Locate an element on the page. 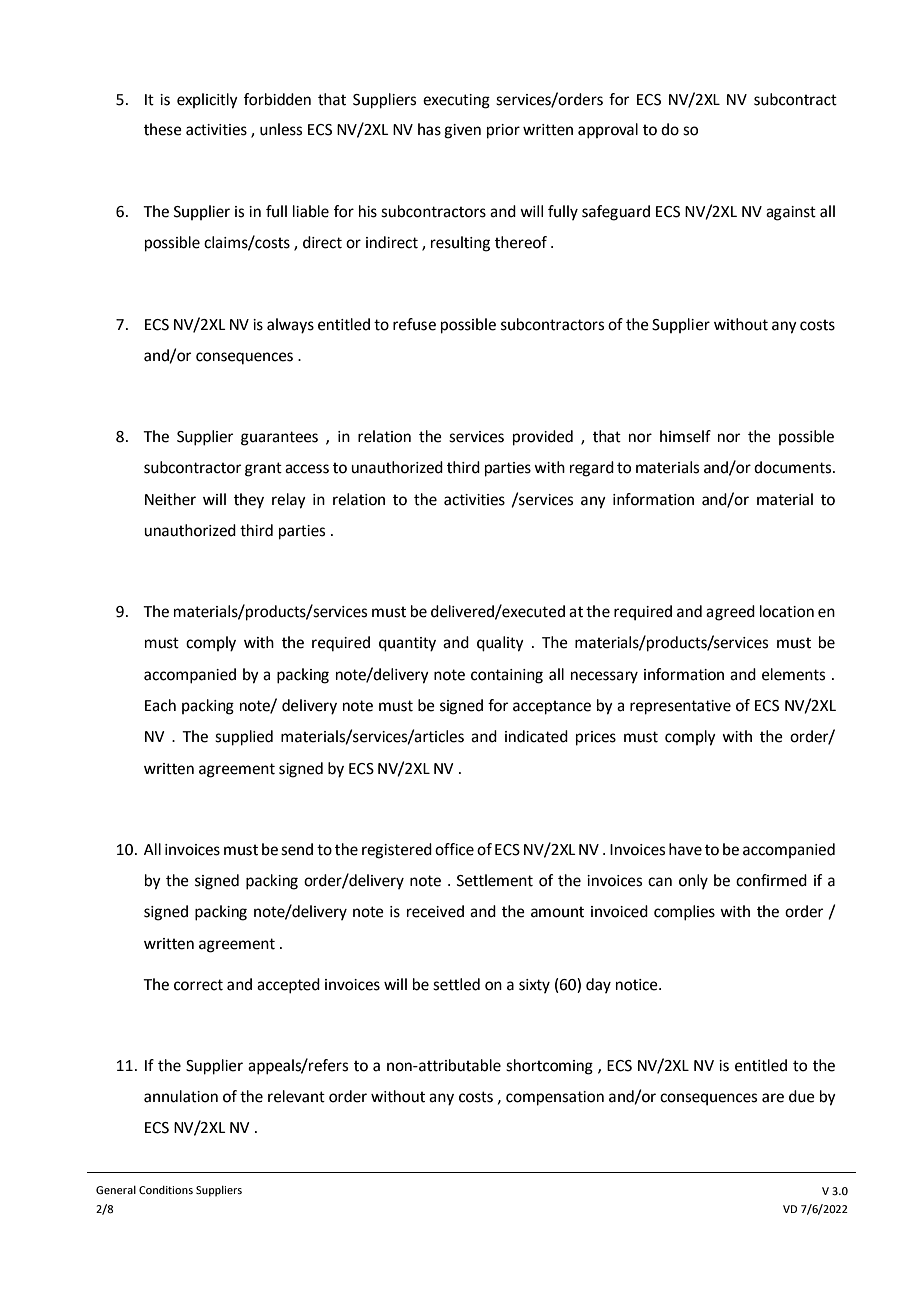  given is located at coordinates (462, 131).
